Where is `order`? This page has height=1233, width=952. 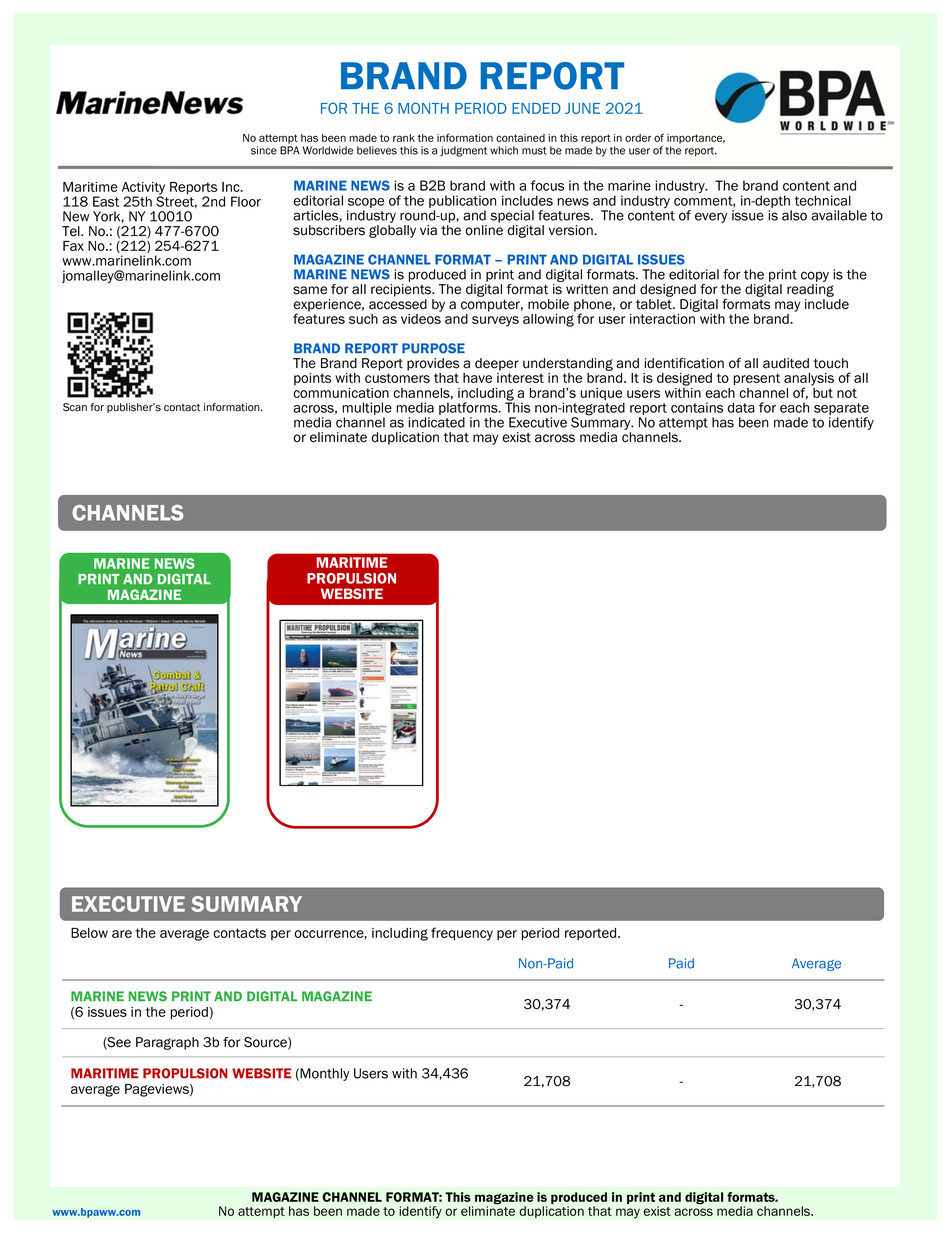
order is located at coordinates (638, 138).
